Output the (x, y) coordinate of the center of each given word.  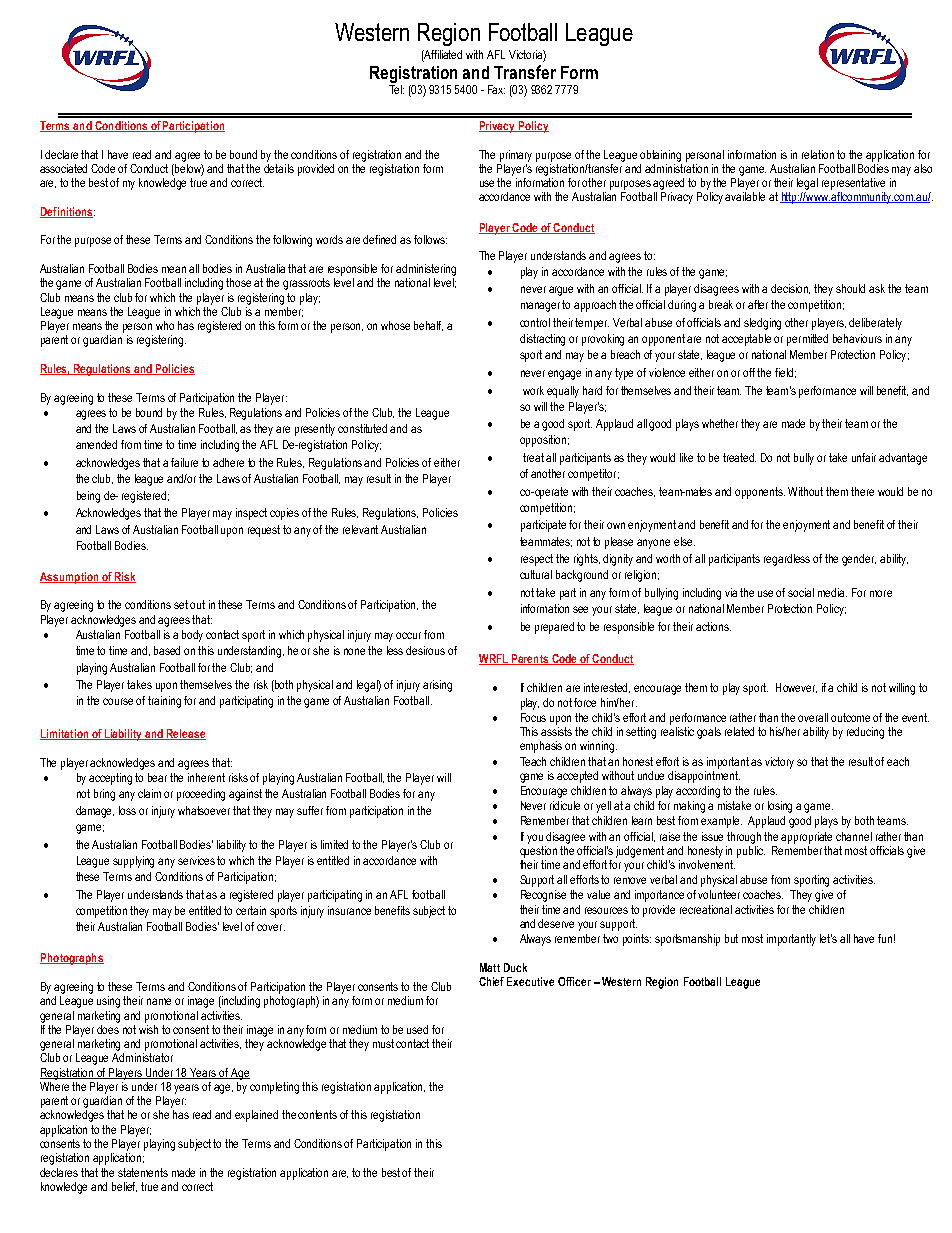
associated (63, 168)
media (832, 592)
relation (818, 154)
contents (317, 1114)
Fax (496, 89)
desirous (425, 650)
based (167, 650)
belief (124, 1187)
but (731, 938)
